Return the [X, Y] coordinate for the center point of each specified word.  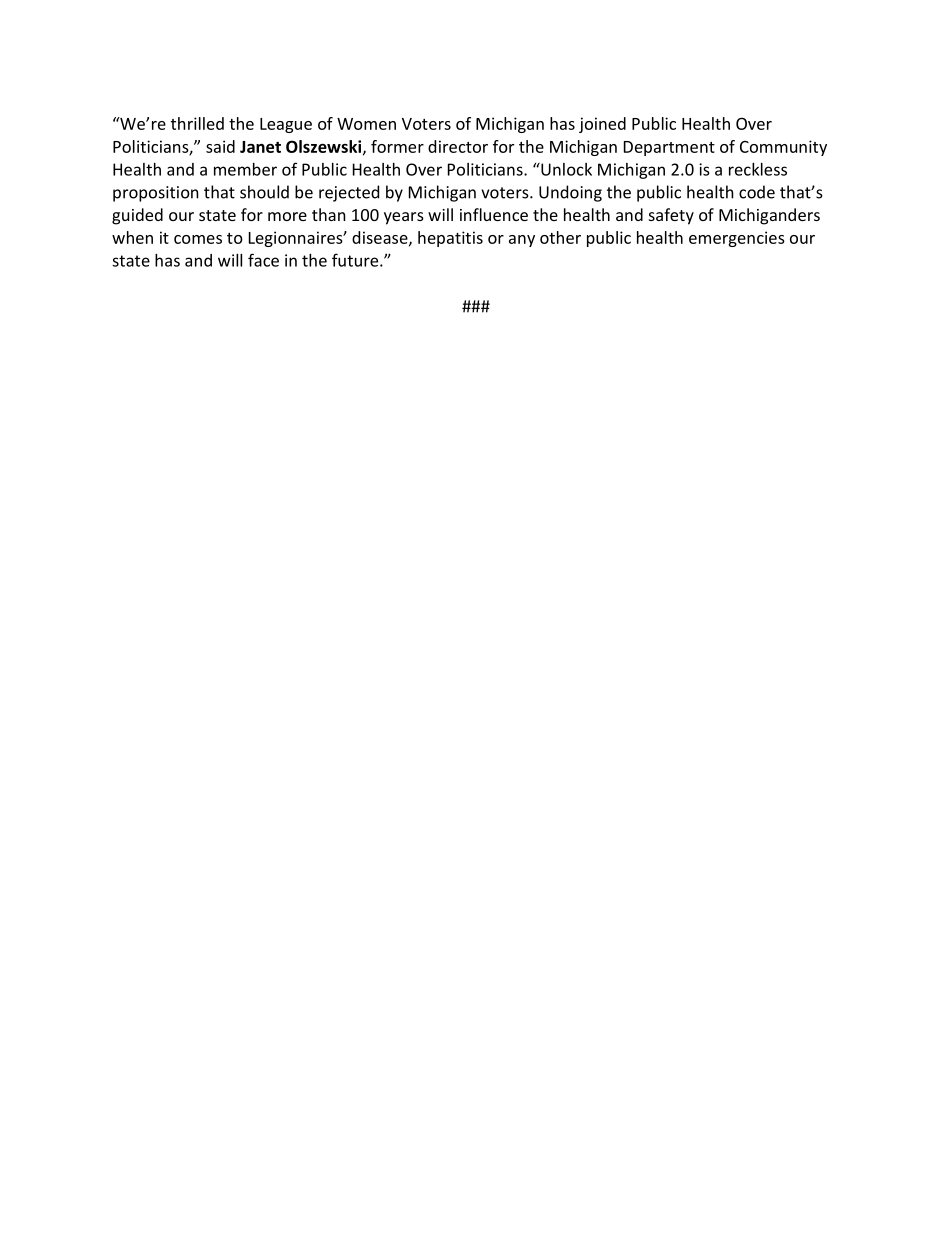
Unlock [565, 169]
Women [366, 124]
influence [494, 214]
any [522, 241]
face [263, 260]
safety [671, 216]
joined [602, 125]
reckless [758, 169]
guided [137, 216]
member [245, 169]
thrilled [197, 123]
